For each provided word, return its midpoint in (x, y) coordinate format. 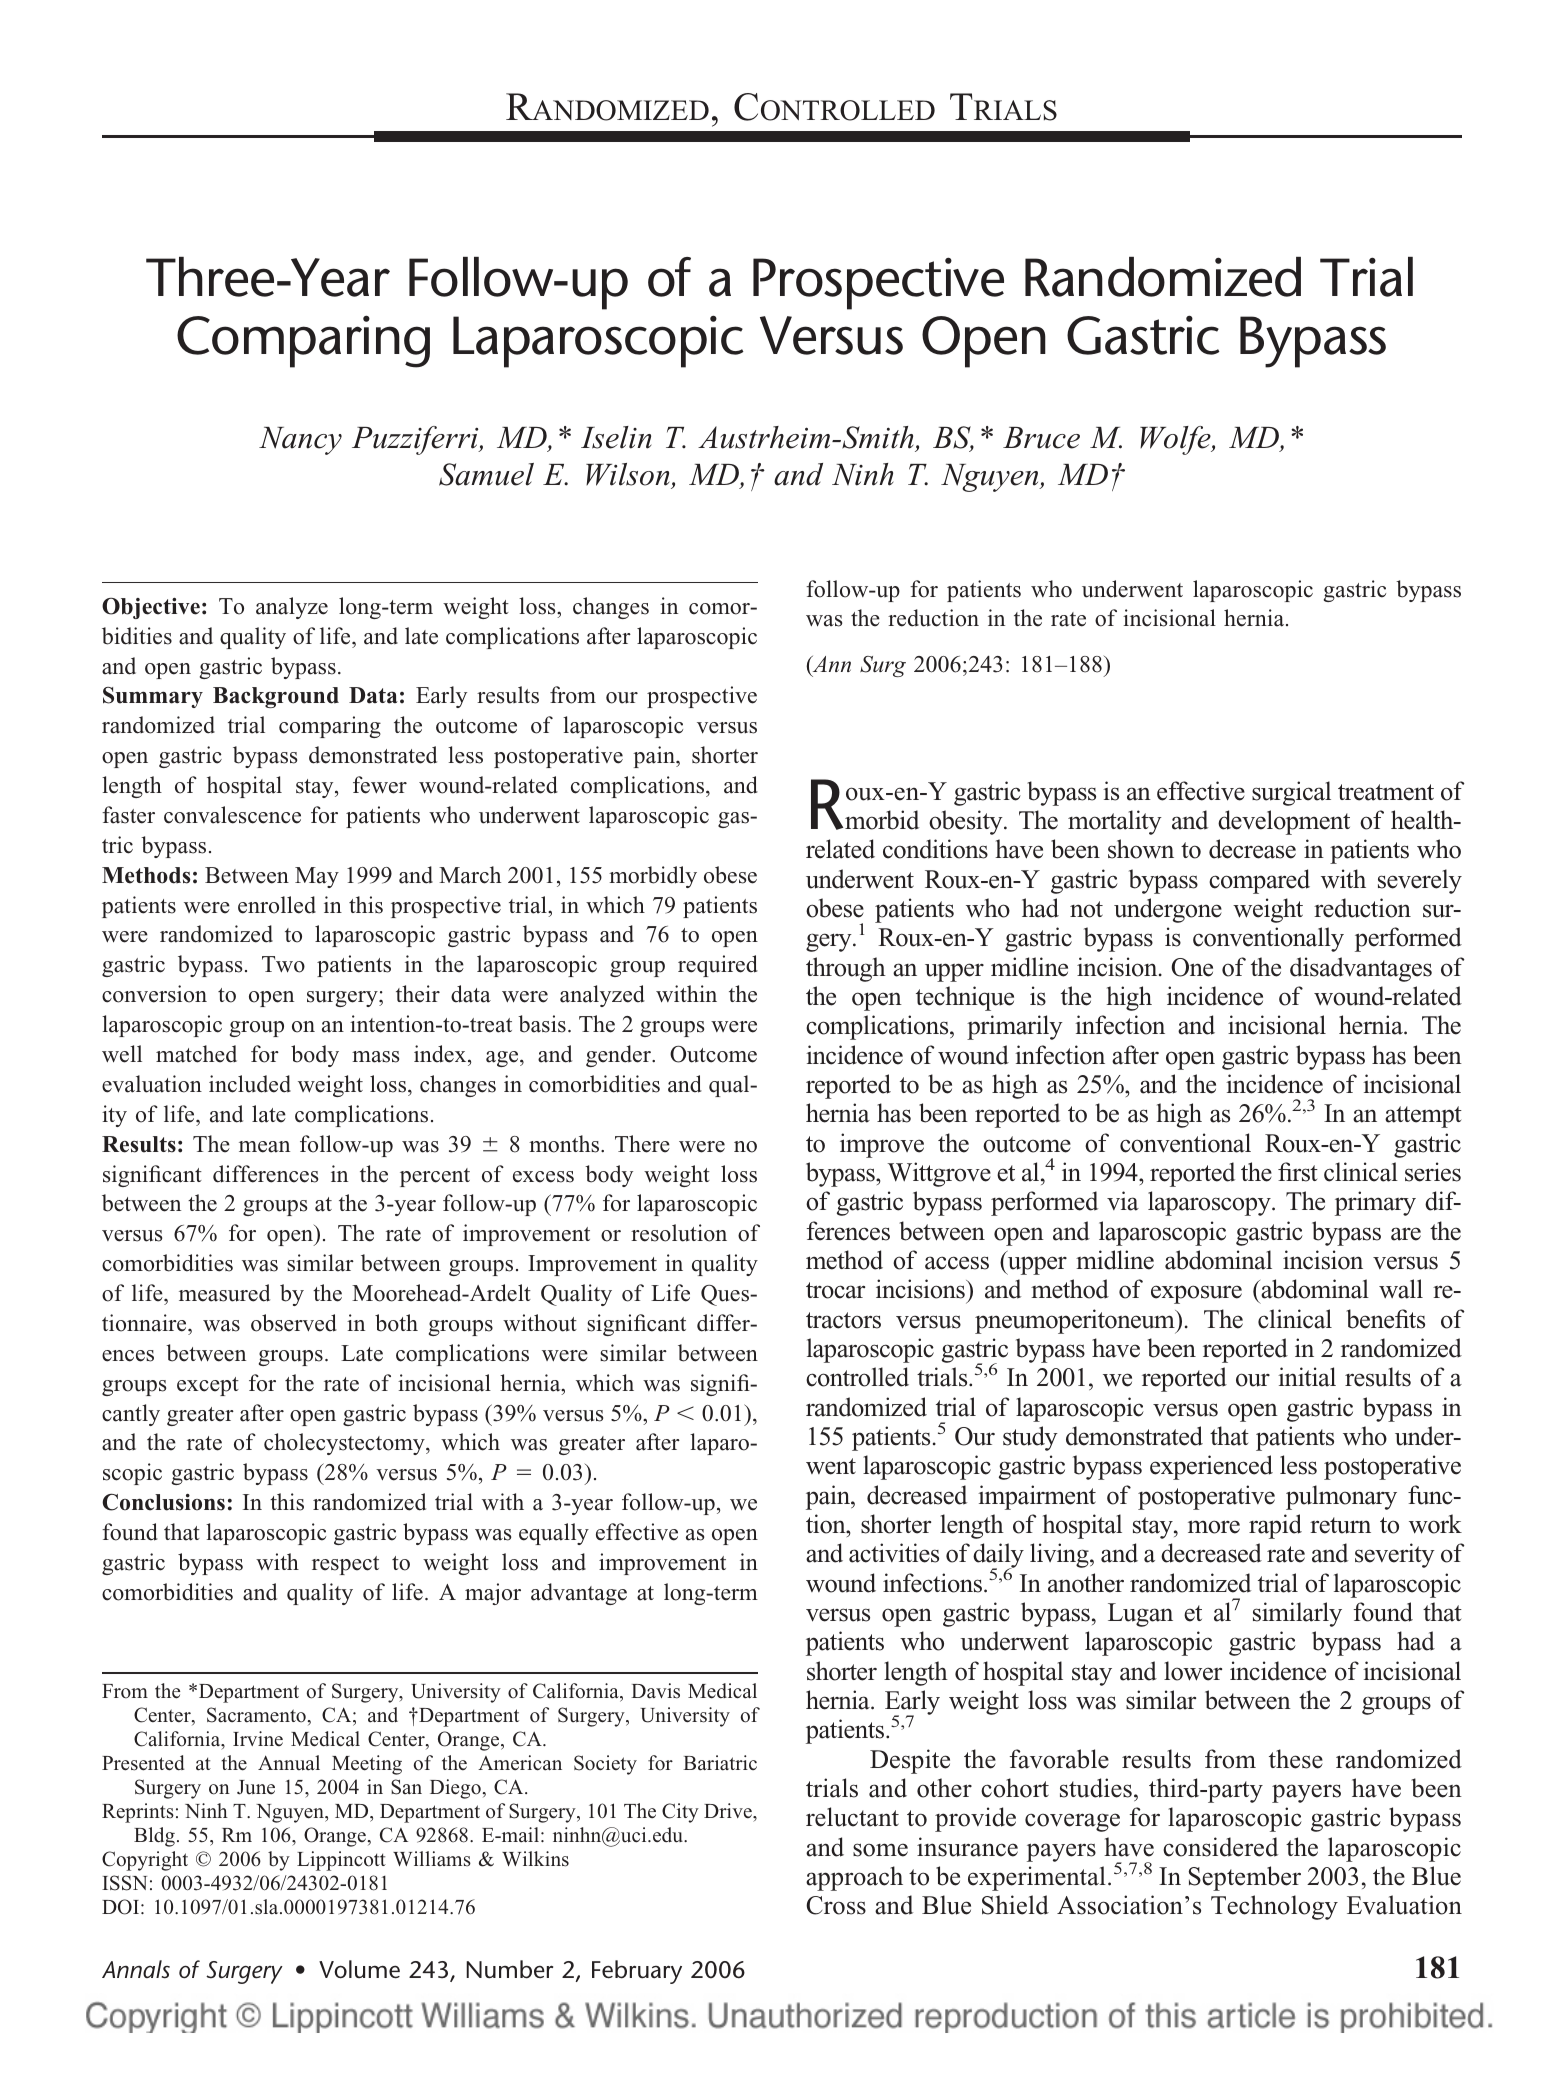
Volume (359, 1969)
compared (1259, 881)
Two (283, 964)
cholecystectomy (345, 1444)
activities (894, 1553)
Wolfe (1176, 440)
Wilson (629, 476)
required (718, 966)
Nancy (300, 441)
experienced (1211, 1467)
